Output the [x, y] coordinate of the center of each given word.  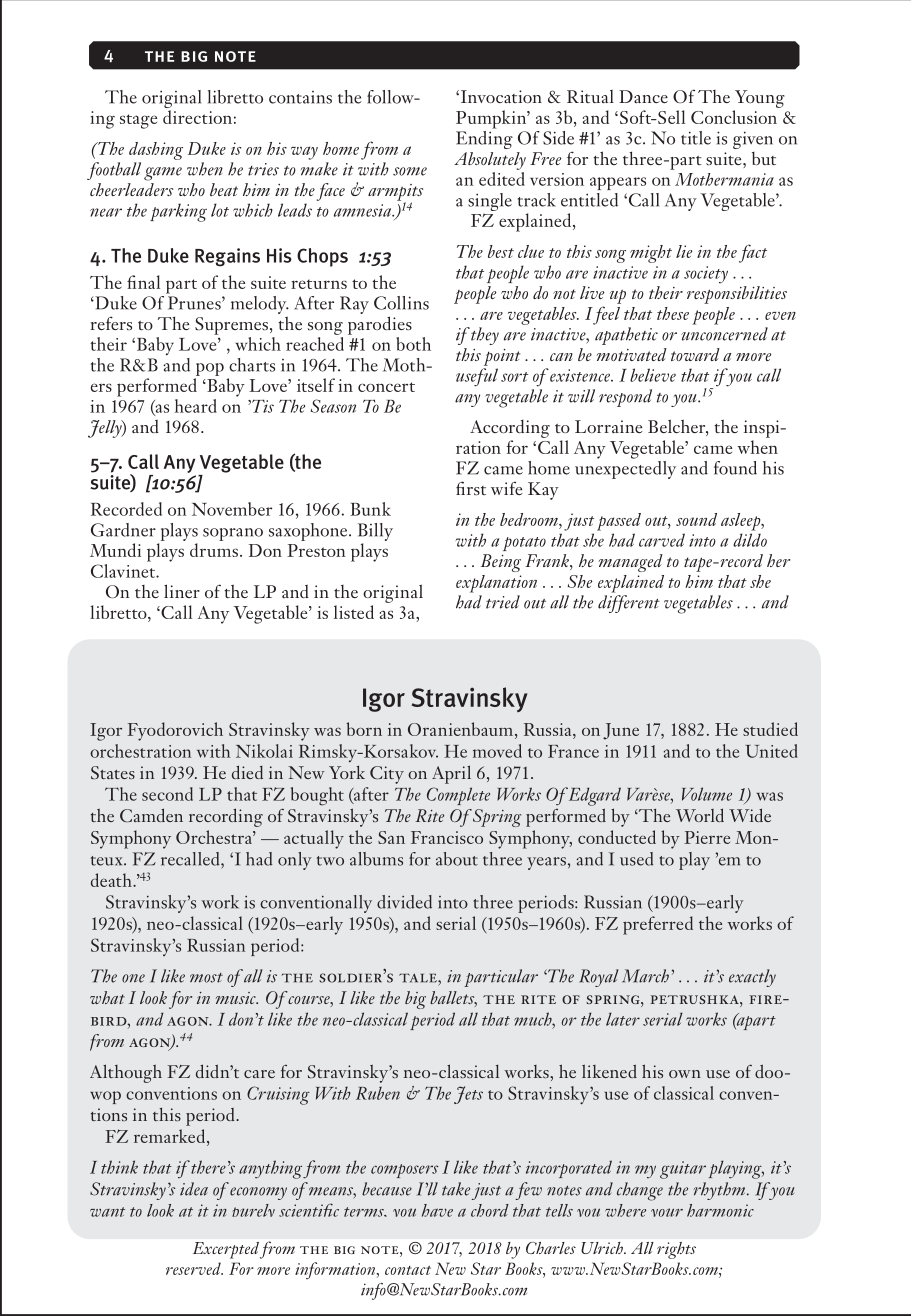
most [206, 978]
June [621, 731]
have [437, 1210]
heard [196, 406]
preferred [658, 925]
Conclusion [734, 117]
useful [477, 377]
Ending [484, 138]
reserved [194, 1268]
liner [182, 591]
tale [419, 978]
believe [653, 375]
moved [497, 751]
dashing [156, 151]
